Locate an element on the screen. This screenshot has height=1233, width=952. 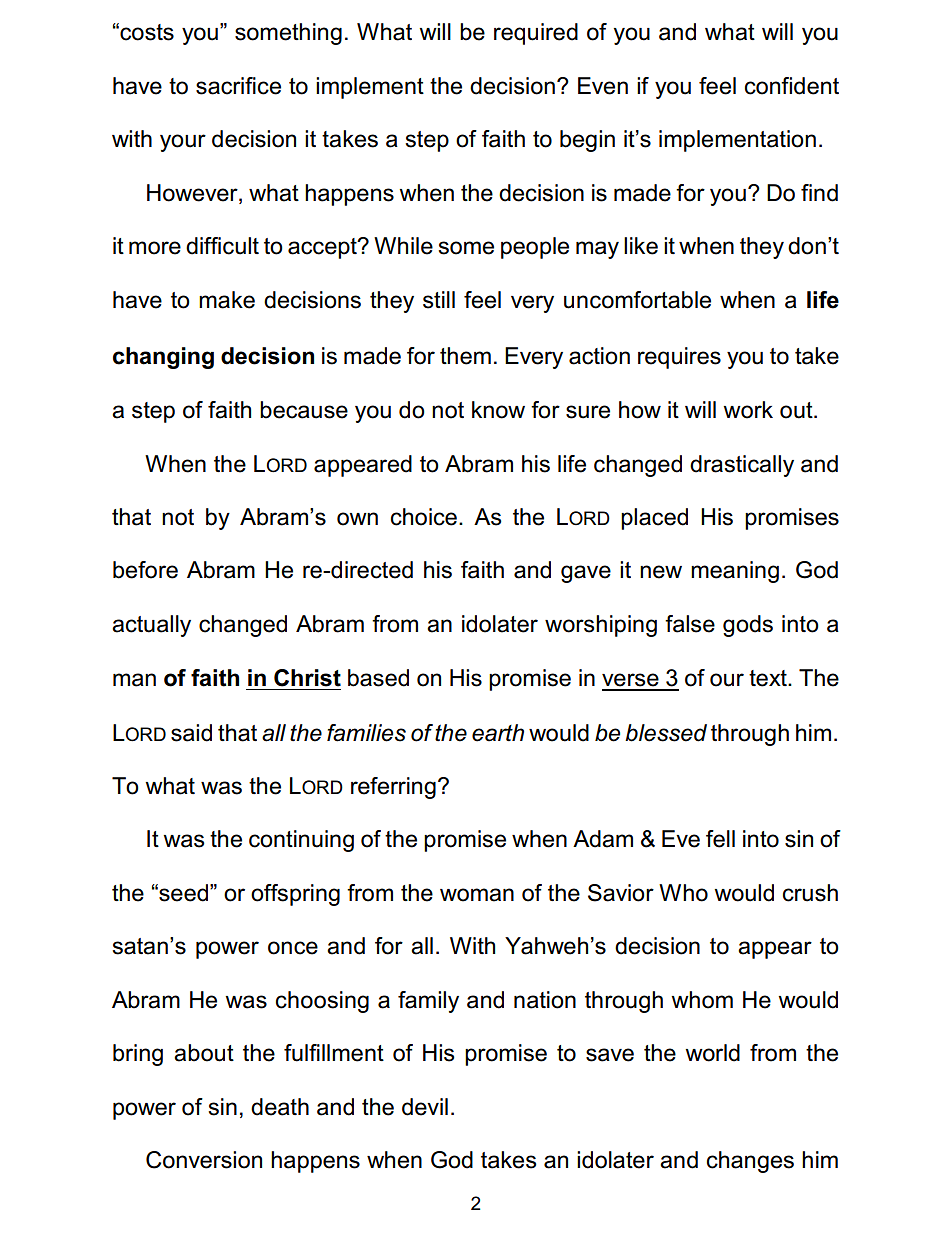
actually is located at coordinates (151, 626).
